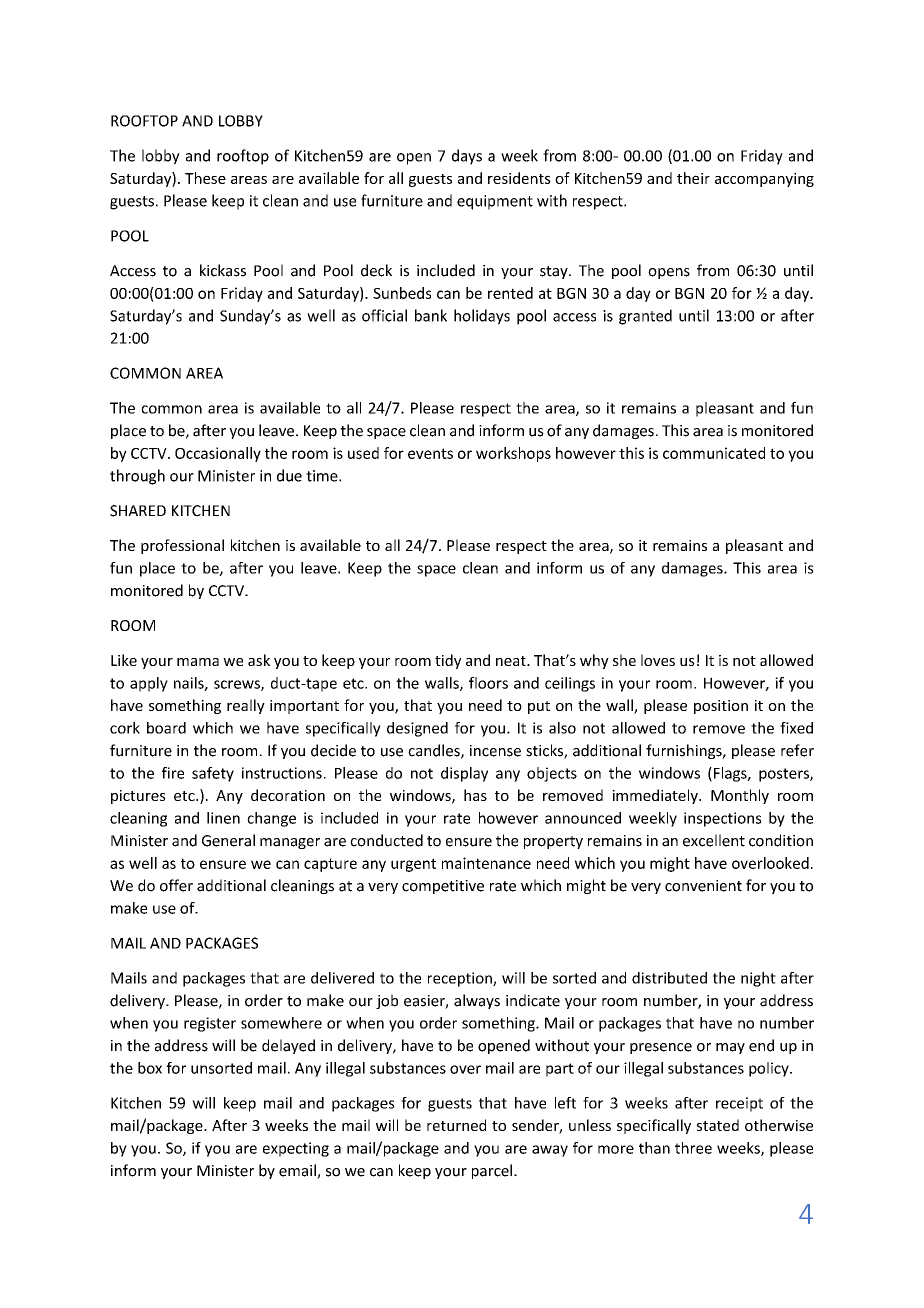 Image resolution: width=924 pixels, height=1308 pixels. What do you see at coordinates (296, 1149) in the screenshot?
I see `expecting` at bounding box center [296, 1149].
